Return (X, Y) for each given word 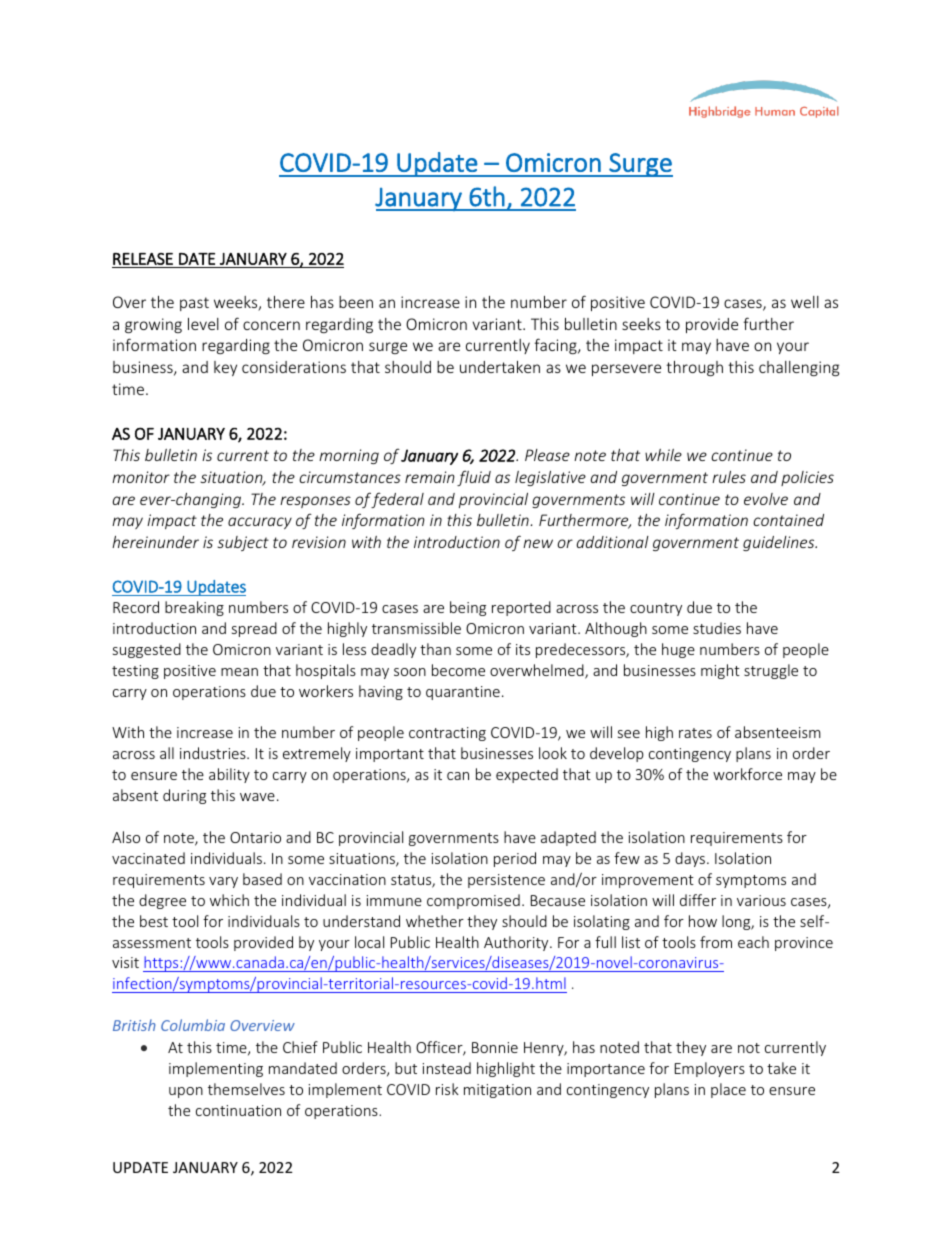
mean (239, 672)
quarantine (463, 693)
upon (186, 1092)
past (194, 304)
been (356, 302)
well (805, 302)
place (728, 1090)
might (720, 671)
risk (447, 1089)
